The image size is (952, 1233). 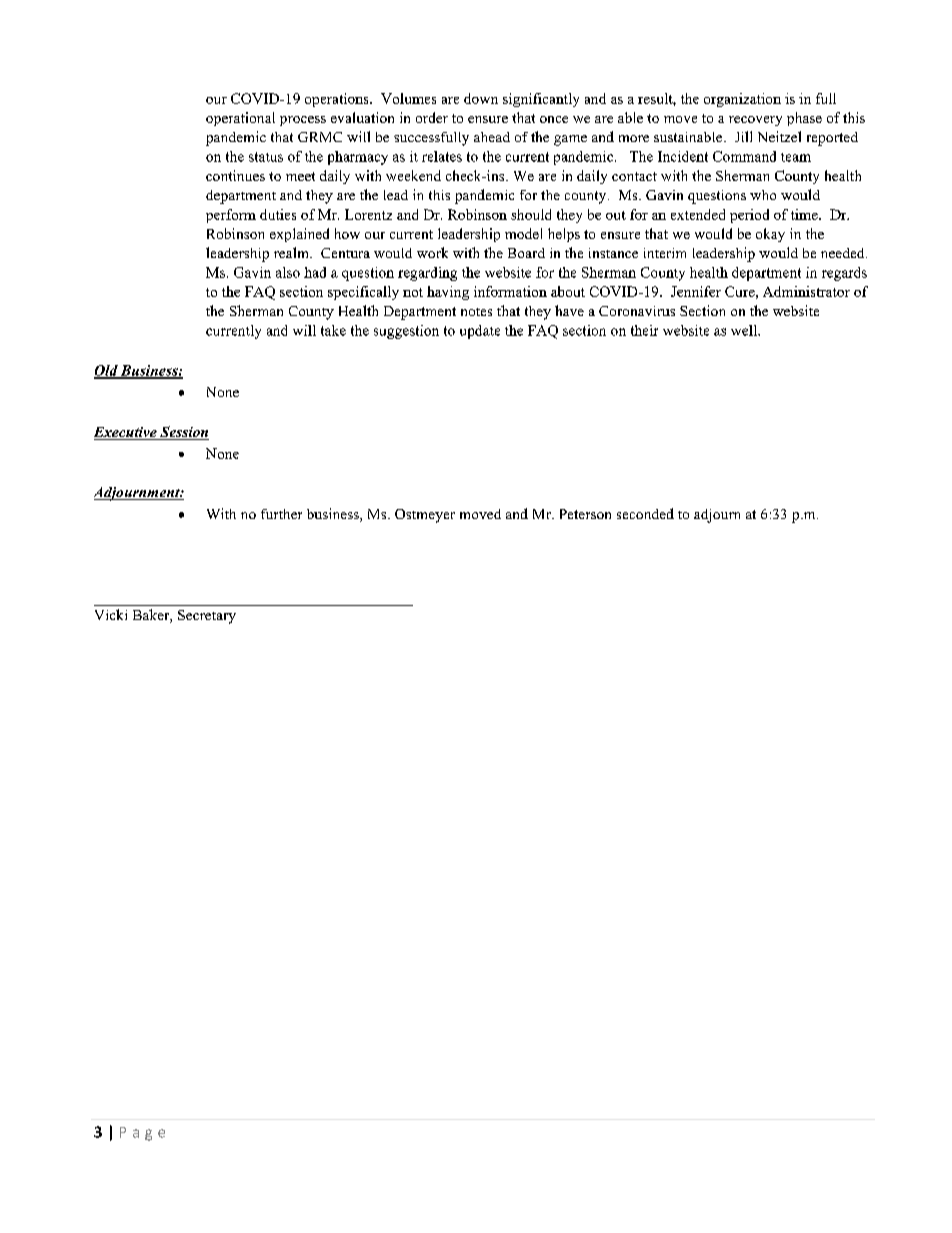 I want to click on ahead, so click(x=492, y=137).
